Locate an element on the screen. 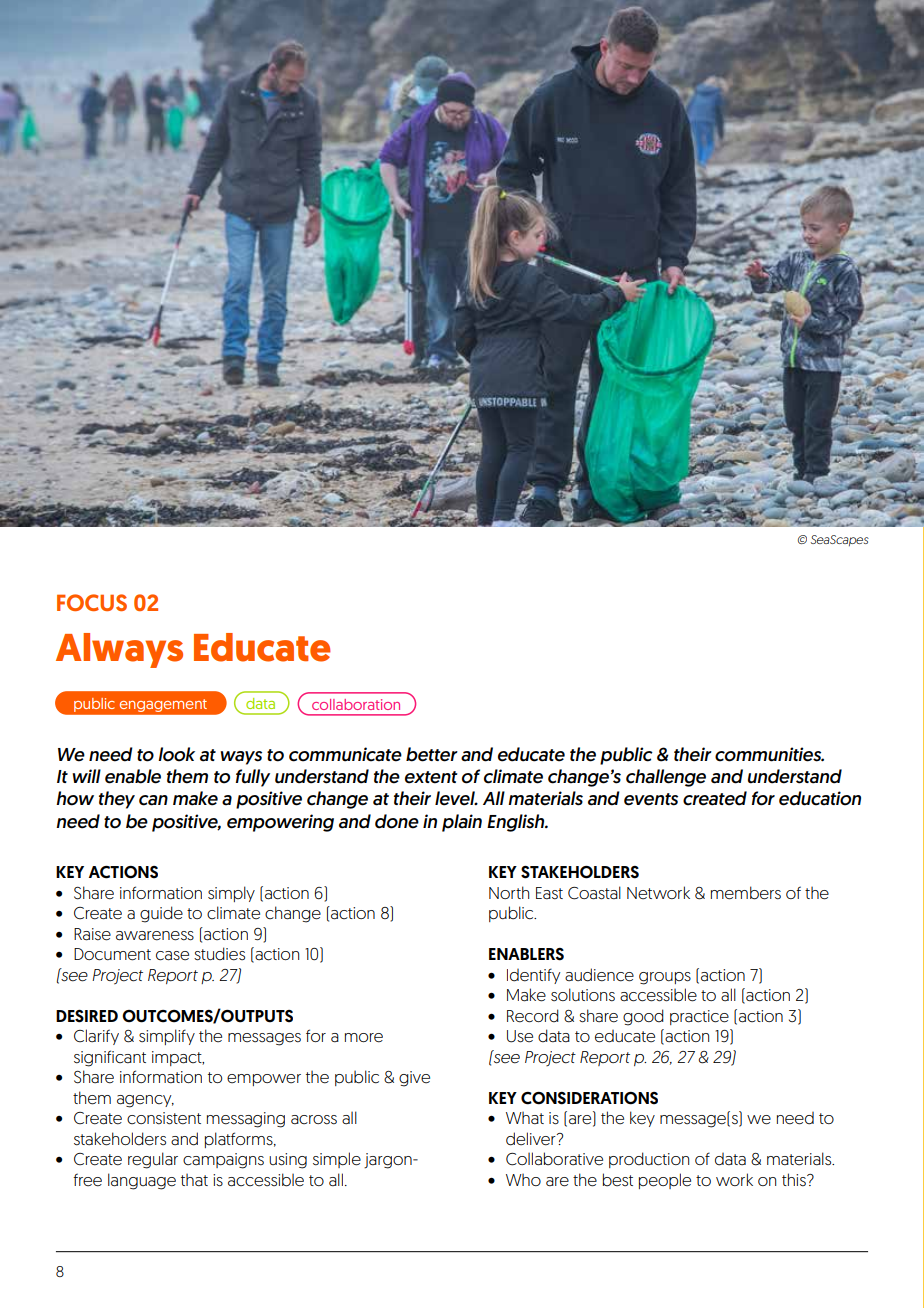 This screenshot has height=1308, width=924. look is located at coordinates (176, 754).
